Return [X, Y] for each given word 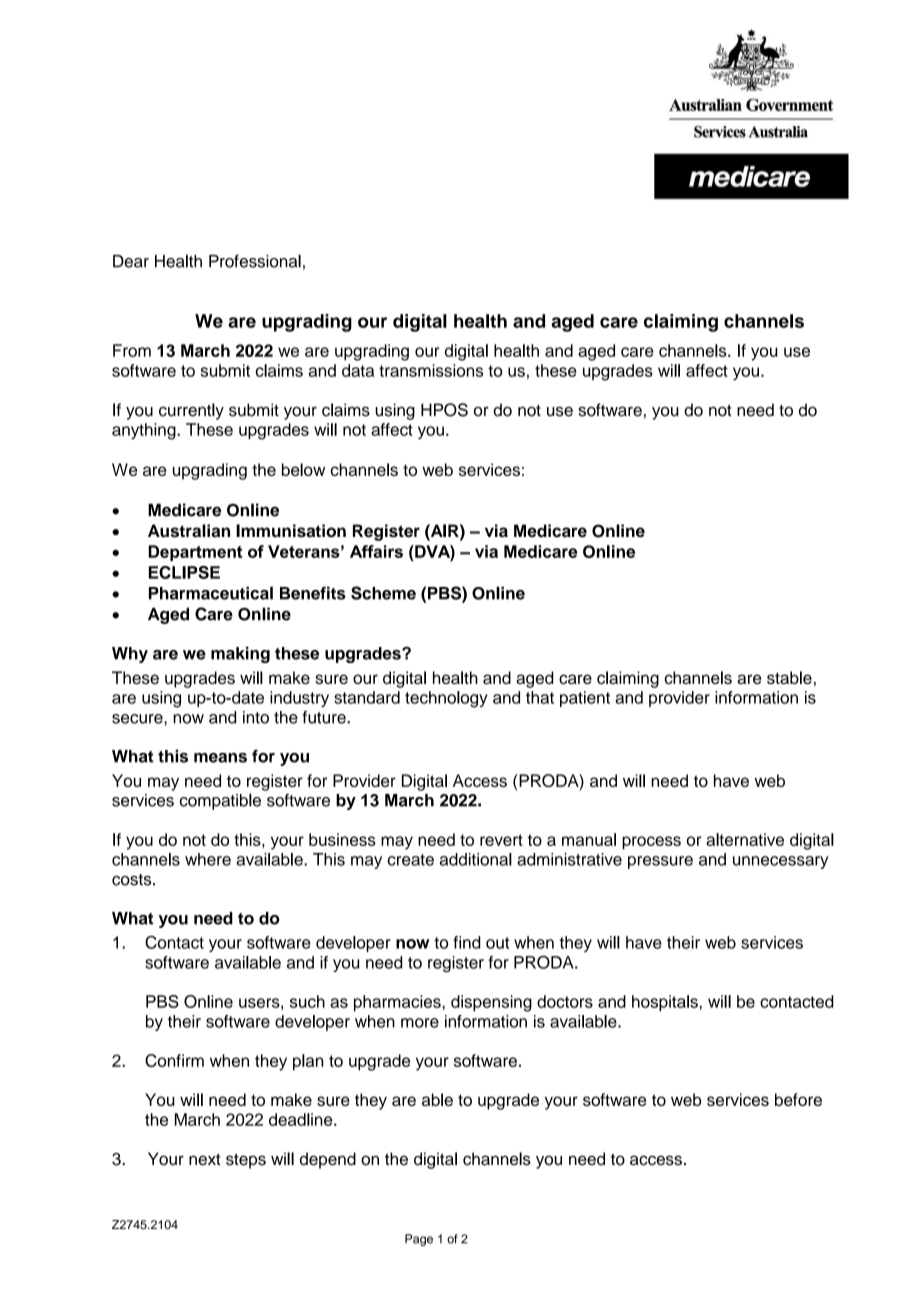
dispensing [491, 1003]
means [220, 758]
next [205, 1159]
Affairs [376, 551]
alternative [745, 839]
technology [446, 699]
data [358, 370]
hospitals [666, 1003]
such [307, 1001]
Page [419, 1240]
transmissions [431, 370]
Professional [255, 261]
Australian [189, 531]
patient [585, 699]
